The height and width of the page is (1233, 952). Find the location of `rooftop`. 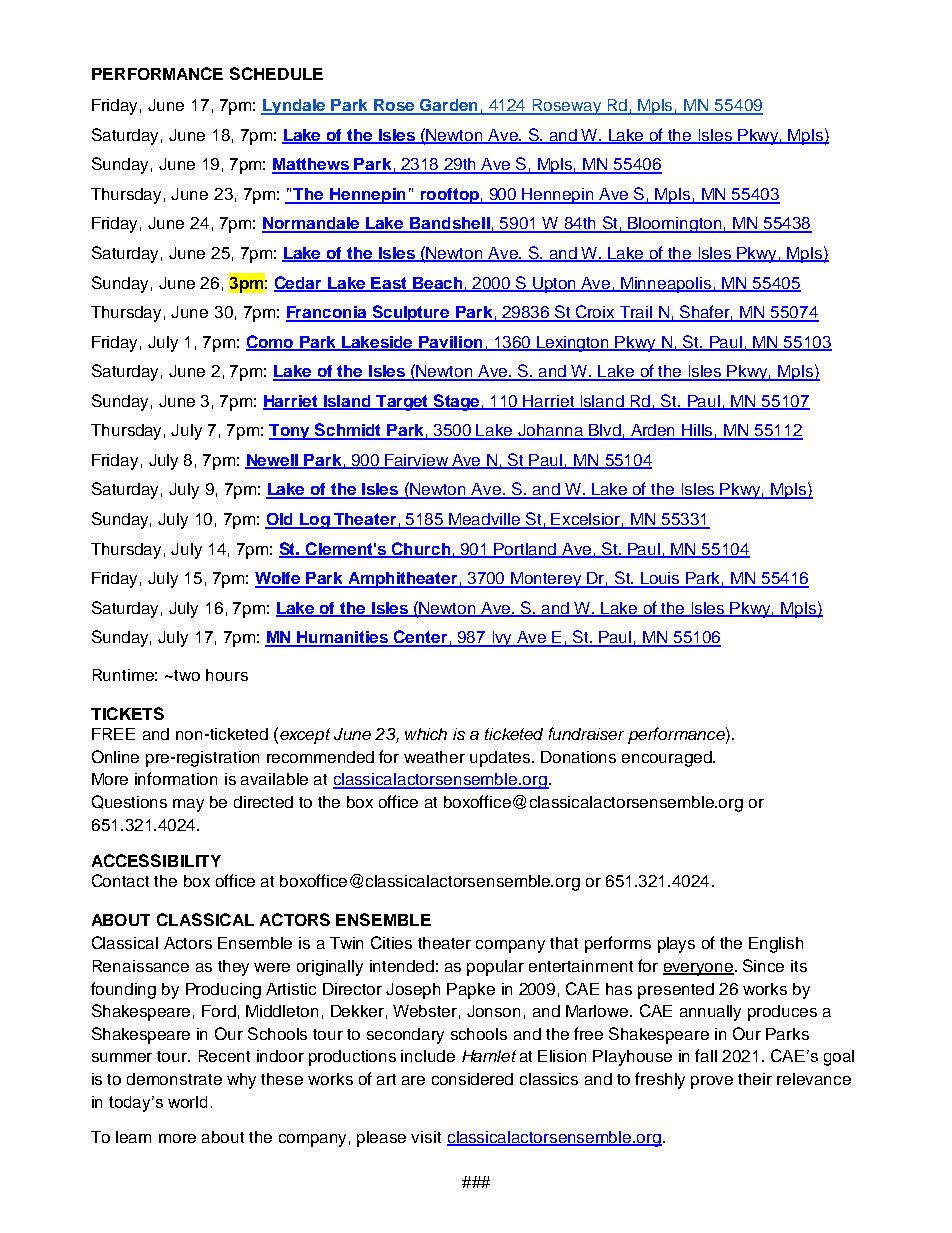

rooftop is located at coordinates (449, 196).
